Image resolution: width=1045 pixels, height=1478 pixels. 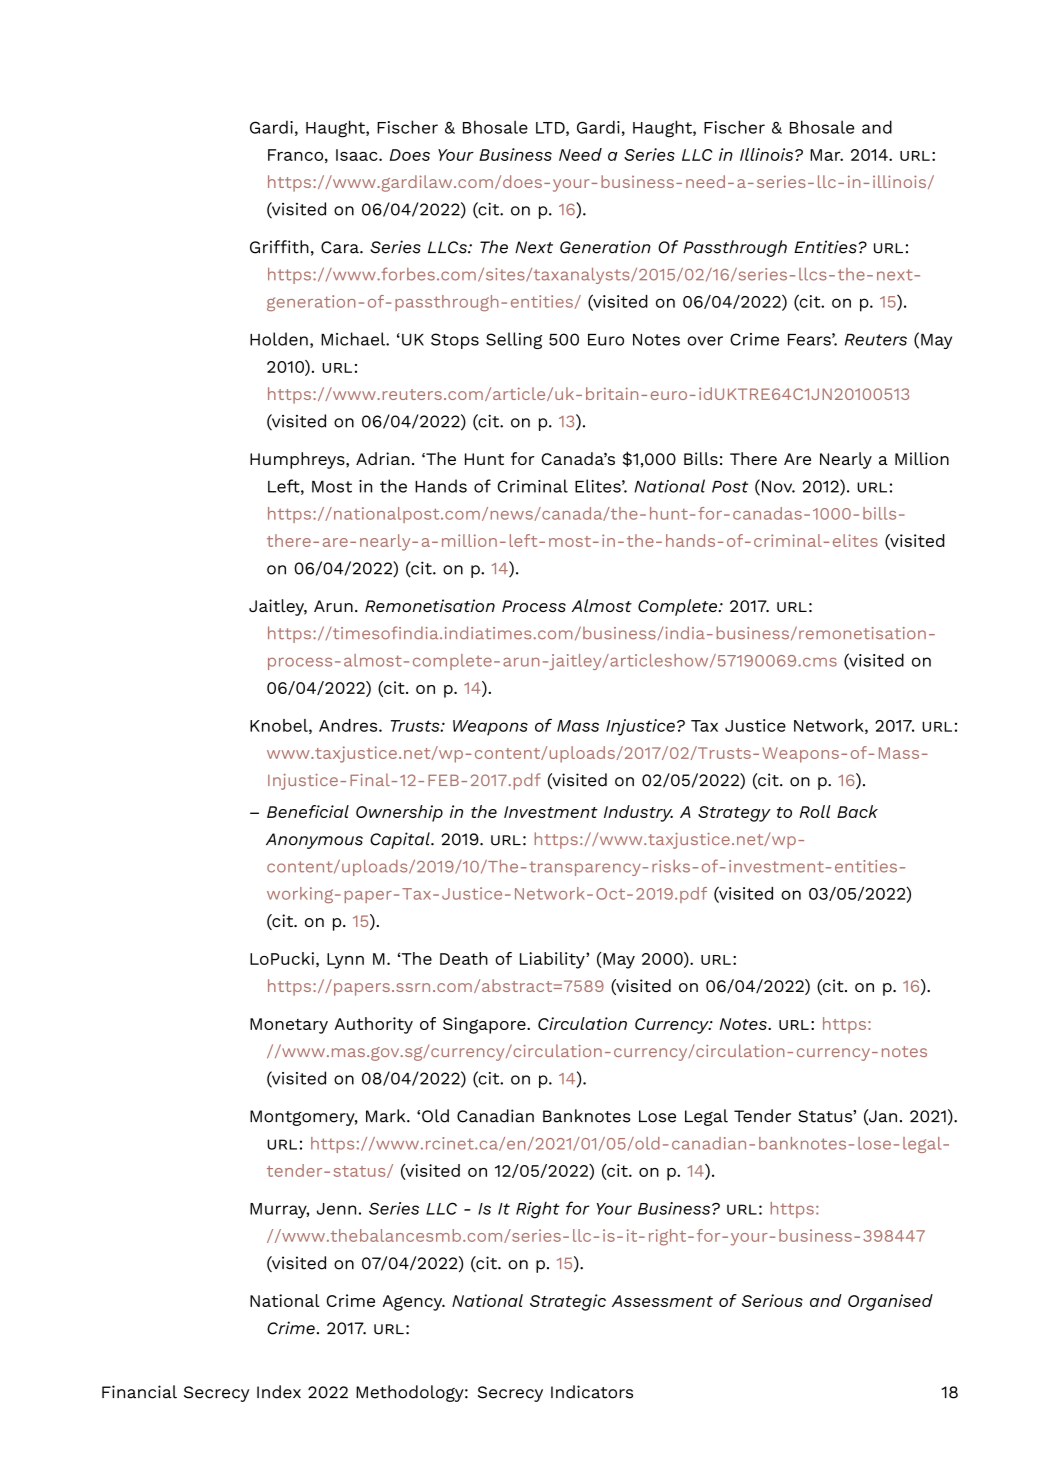 What do you see at coordinates (705, 341) in the document?
I see `over` at bounding box center [705, 341].
